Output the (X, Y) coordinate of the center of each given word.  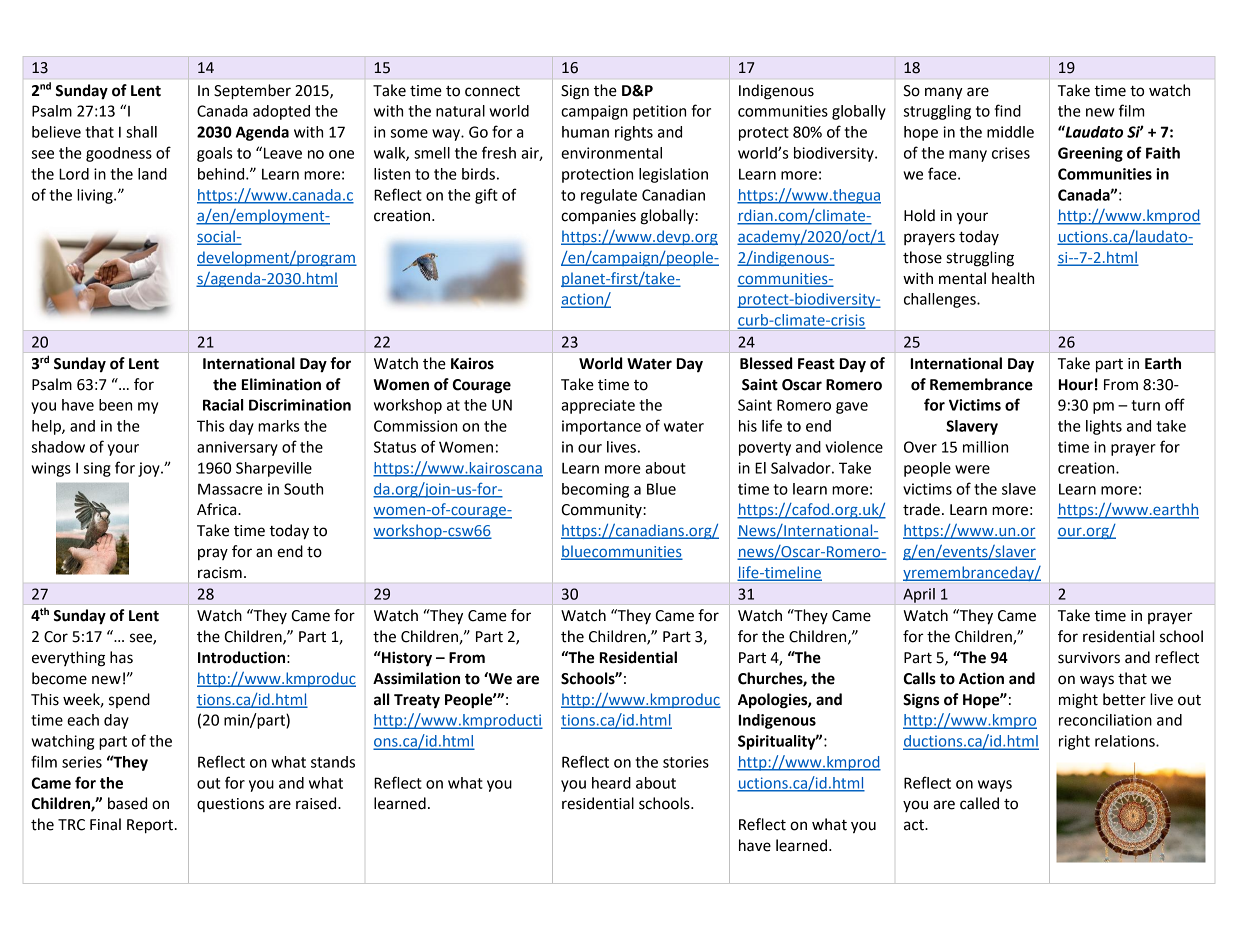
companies (598, 217)
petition (659, 112)
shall (141, 132)
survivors (1089, 658)
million (985, 447)
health (1013, 278)
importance (601, 427)
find (1007, 110)
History (406, 659)
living (96, 196)
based (127, 803)
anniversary (237, 448)
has (121, 657)
